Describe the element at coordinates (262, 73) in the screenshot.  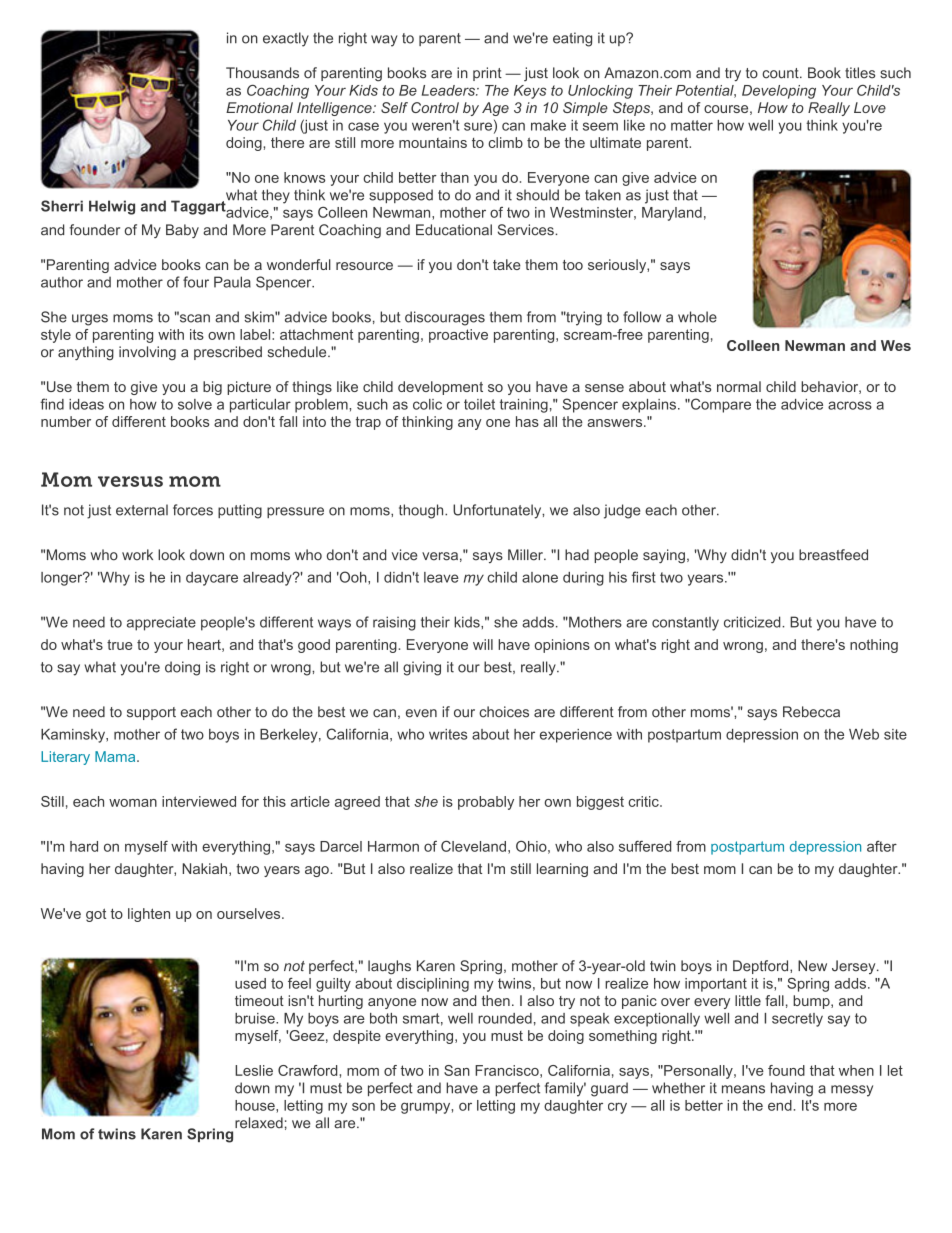
I see `Thousands` at that location.
